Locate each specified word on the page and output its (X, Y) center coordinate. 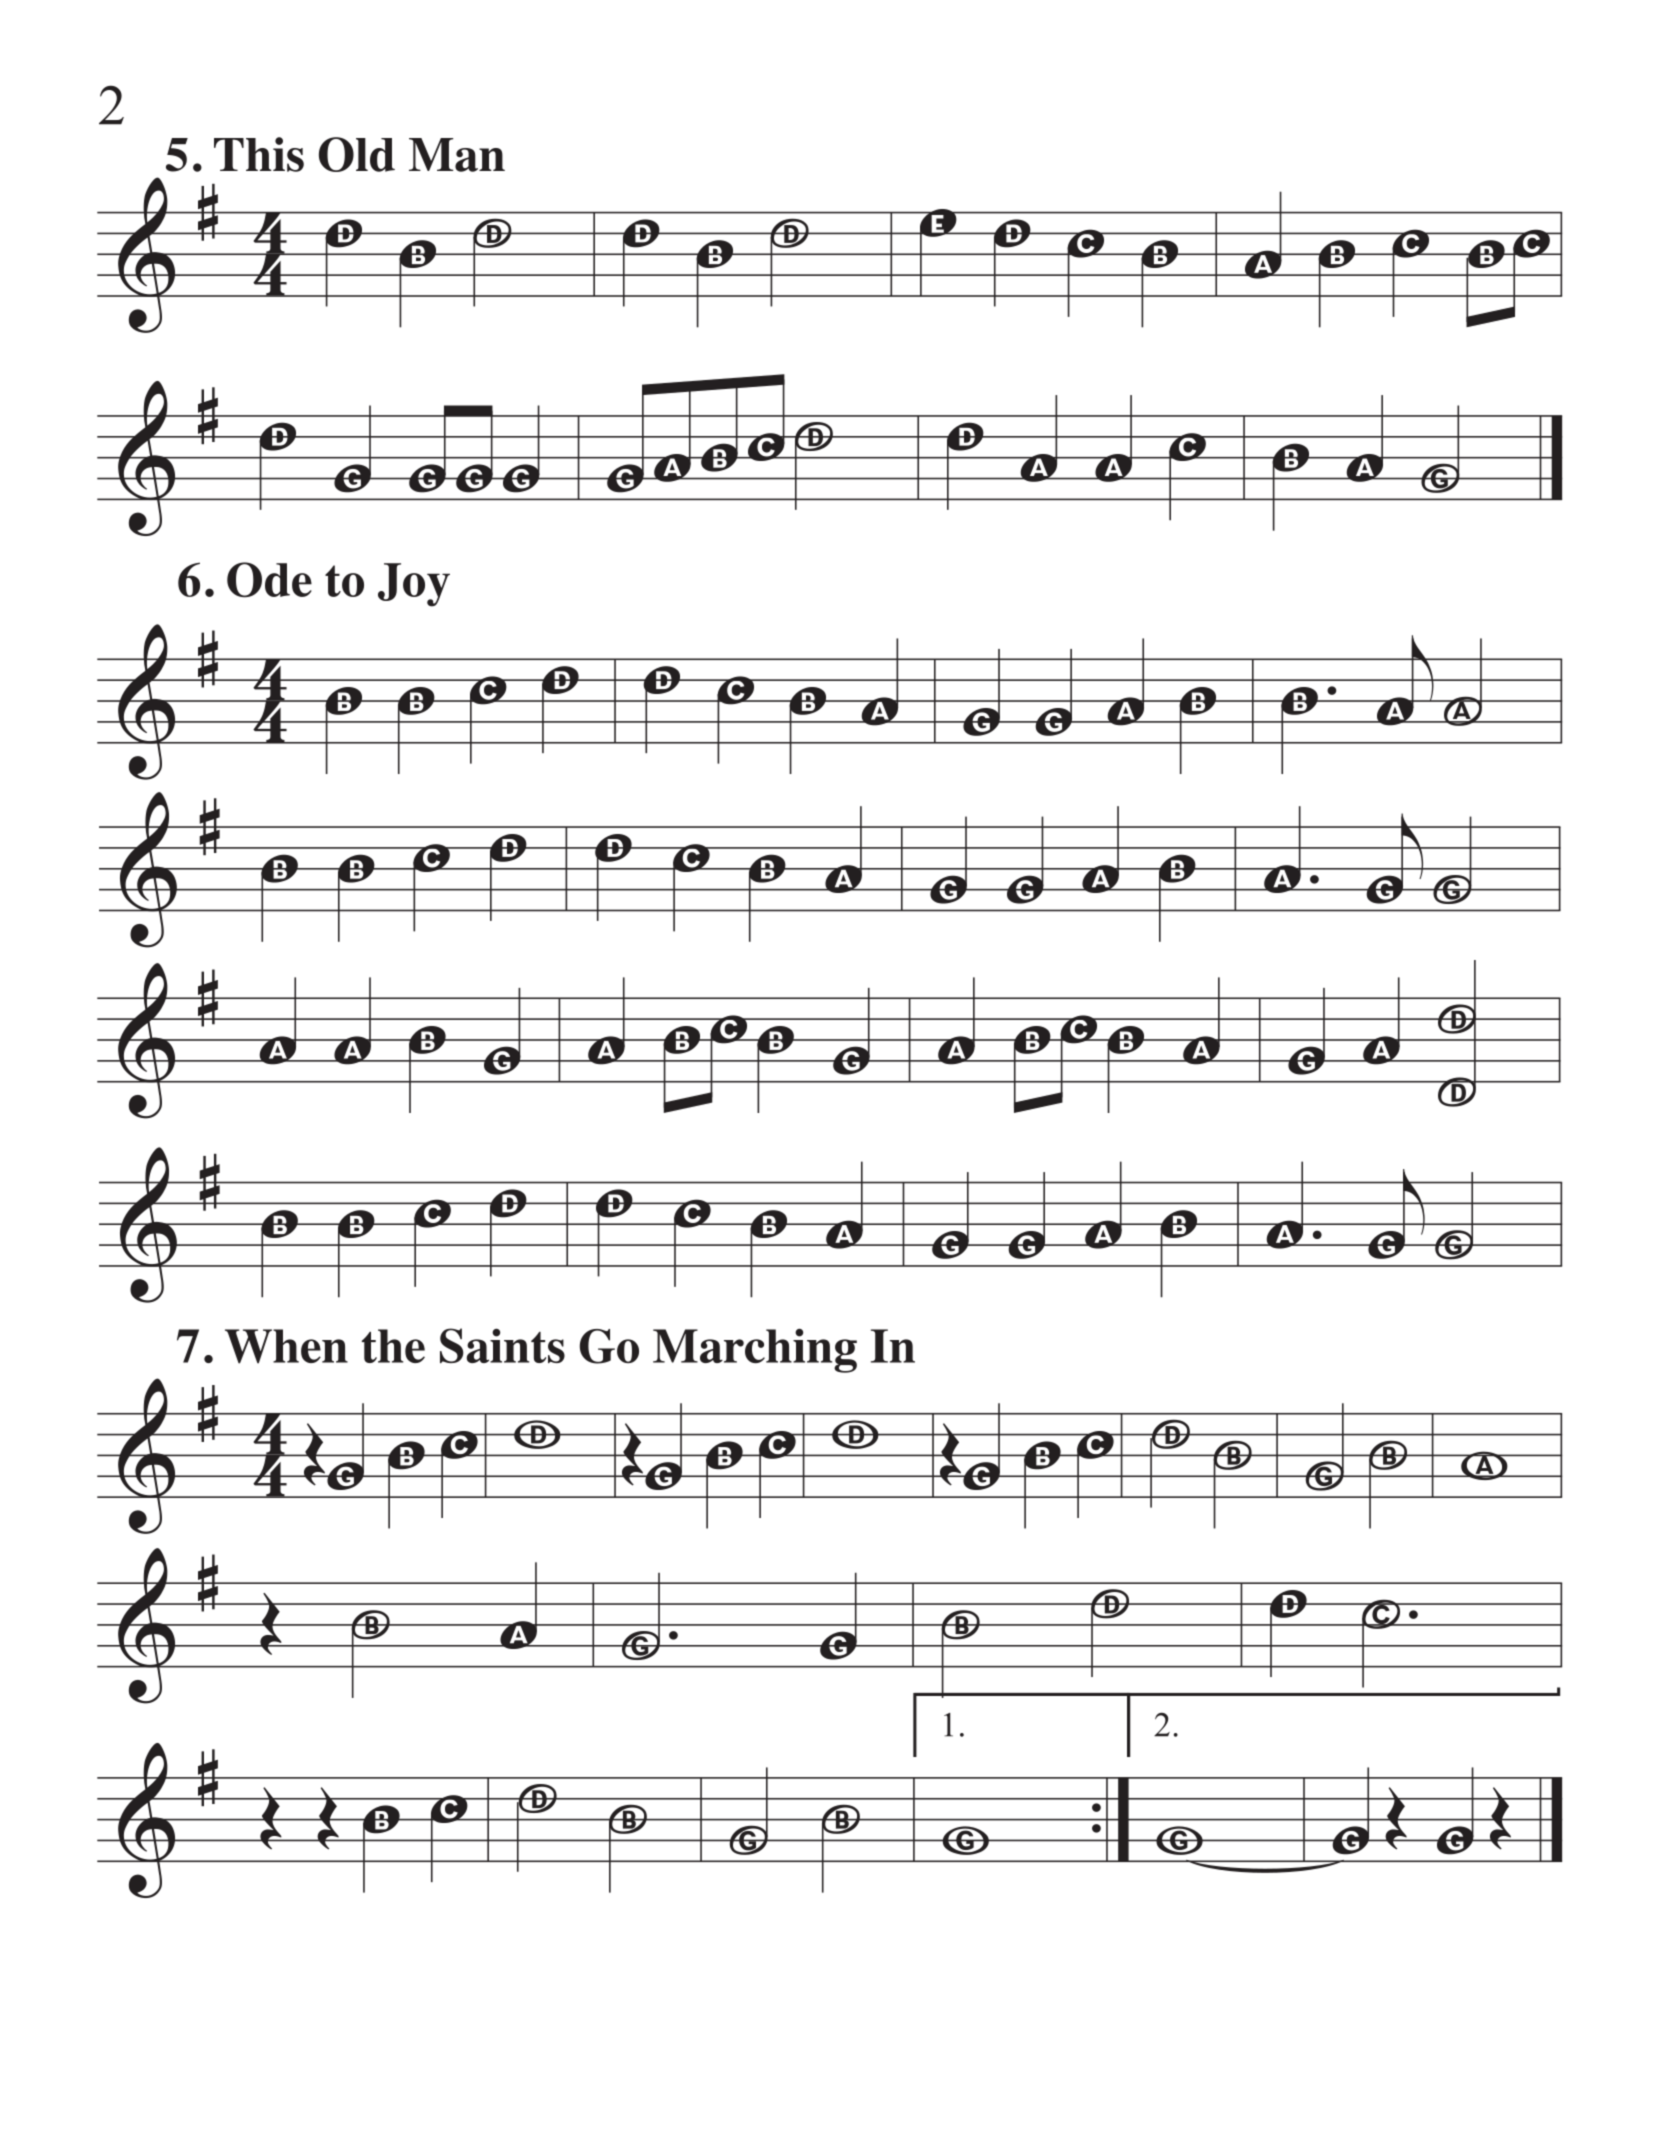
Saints (502, 1345)
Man (457, 155)
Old (357, 154)
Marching (755, 1350)
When (286, 1346)
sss (474, 477)
